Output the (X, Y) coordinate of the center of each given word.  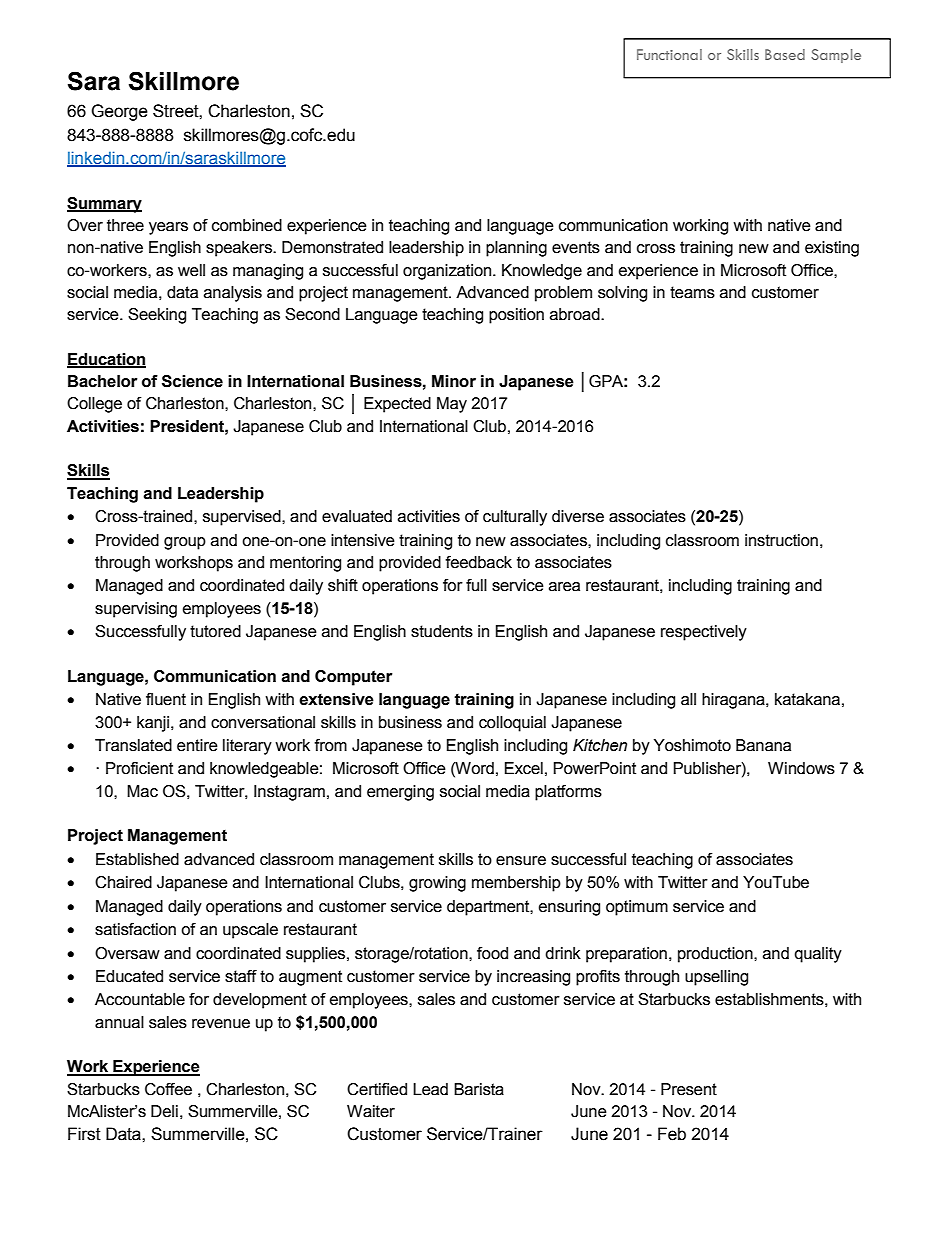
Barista (479, 1089)
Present (689, 1089)
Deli (164, 1111)
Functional (669, 54)
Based (785, 54)
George (119, 112)
